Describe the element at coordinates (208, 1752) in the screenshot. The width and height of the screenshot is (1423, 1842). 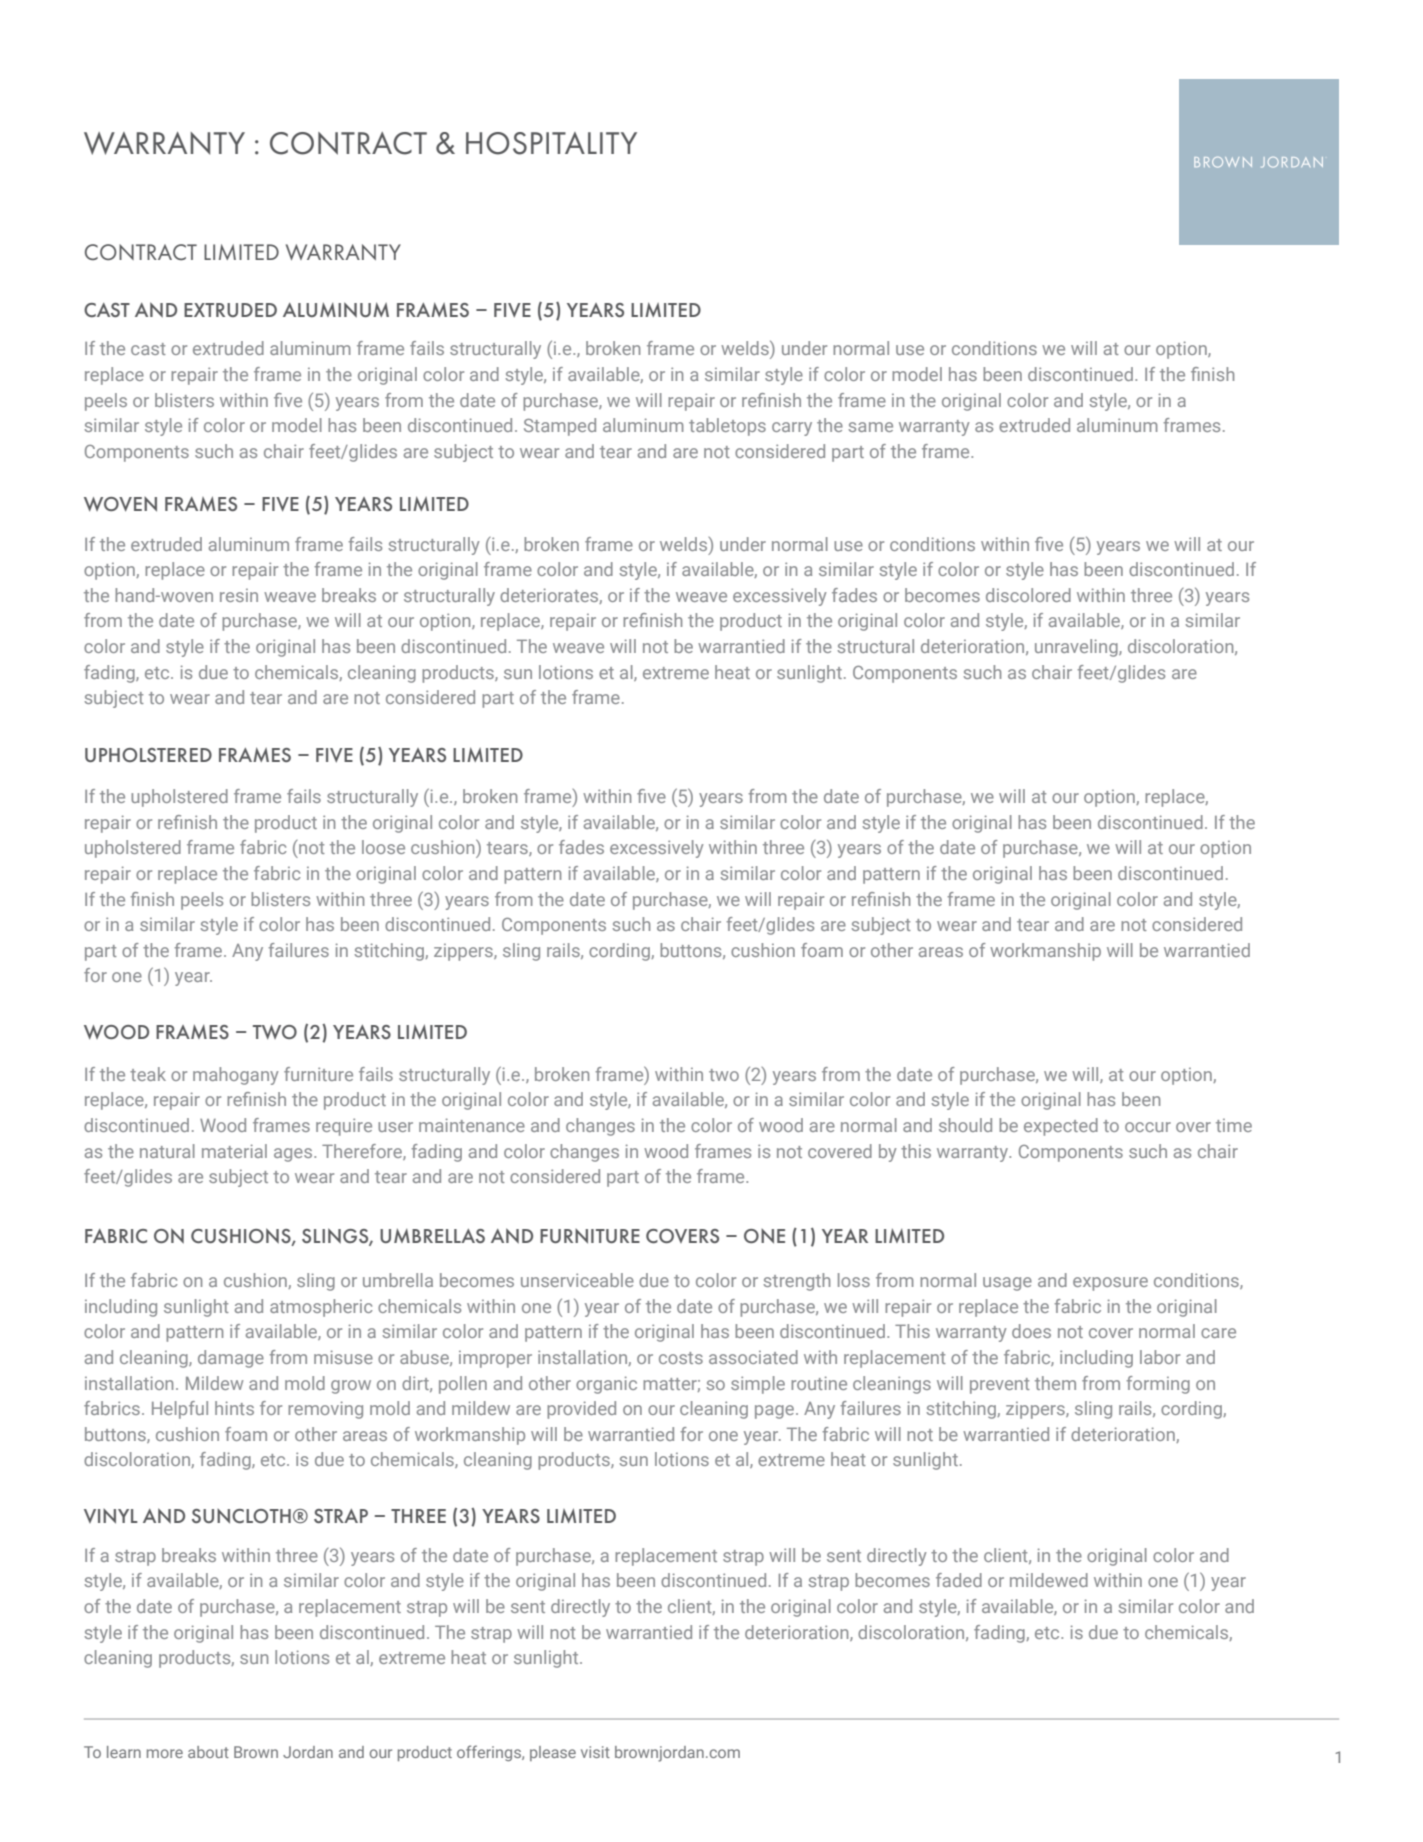
I see `about` at that location.
